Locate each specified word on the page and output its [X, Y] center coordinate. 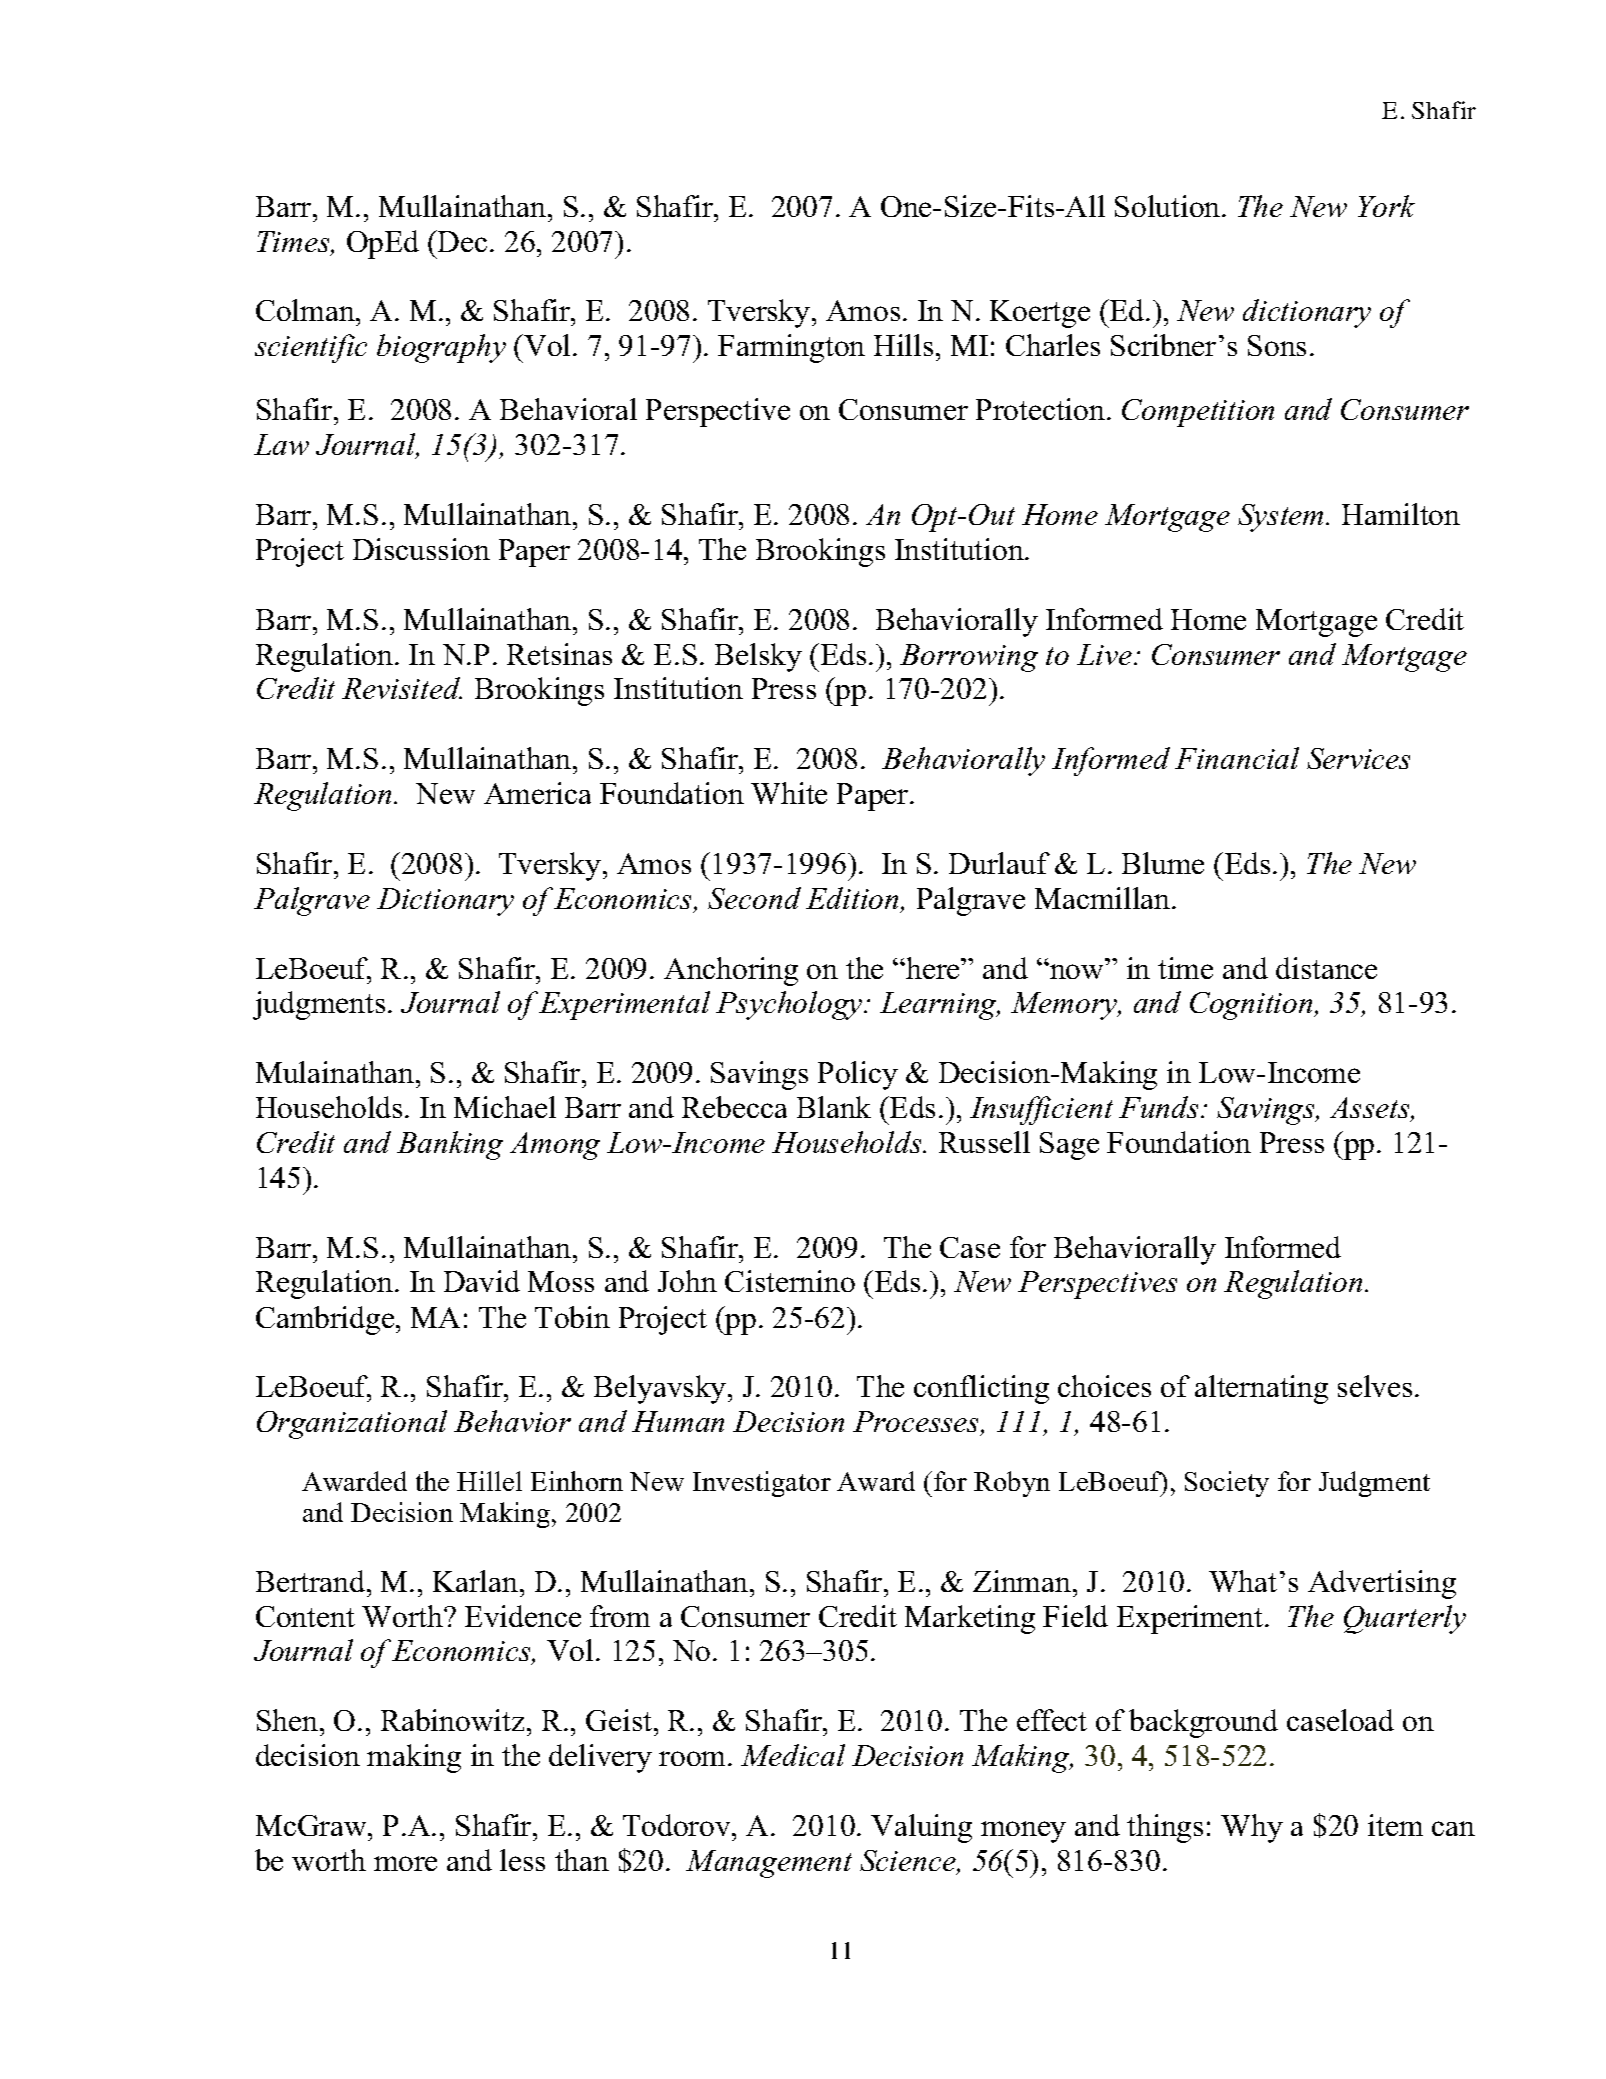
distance [1326, 968]
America [537, 793]
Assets [1371, 1109]
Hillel [489, 1481]
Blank [834, 1107]
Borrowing [969, 658]
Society [1227, 1484]
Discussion [421, 549]
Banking [450, 1145]
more [405, 1863]
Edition [854, 899]
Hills [903, 345]
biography [441, 348]
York [1386, 206]
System [1282, 518]
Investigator [762, 1484]
